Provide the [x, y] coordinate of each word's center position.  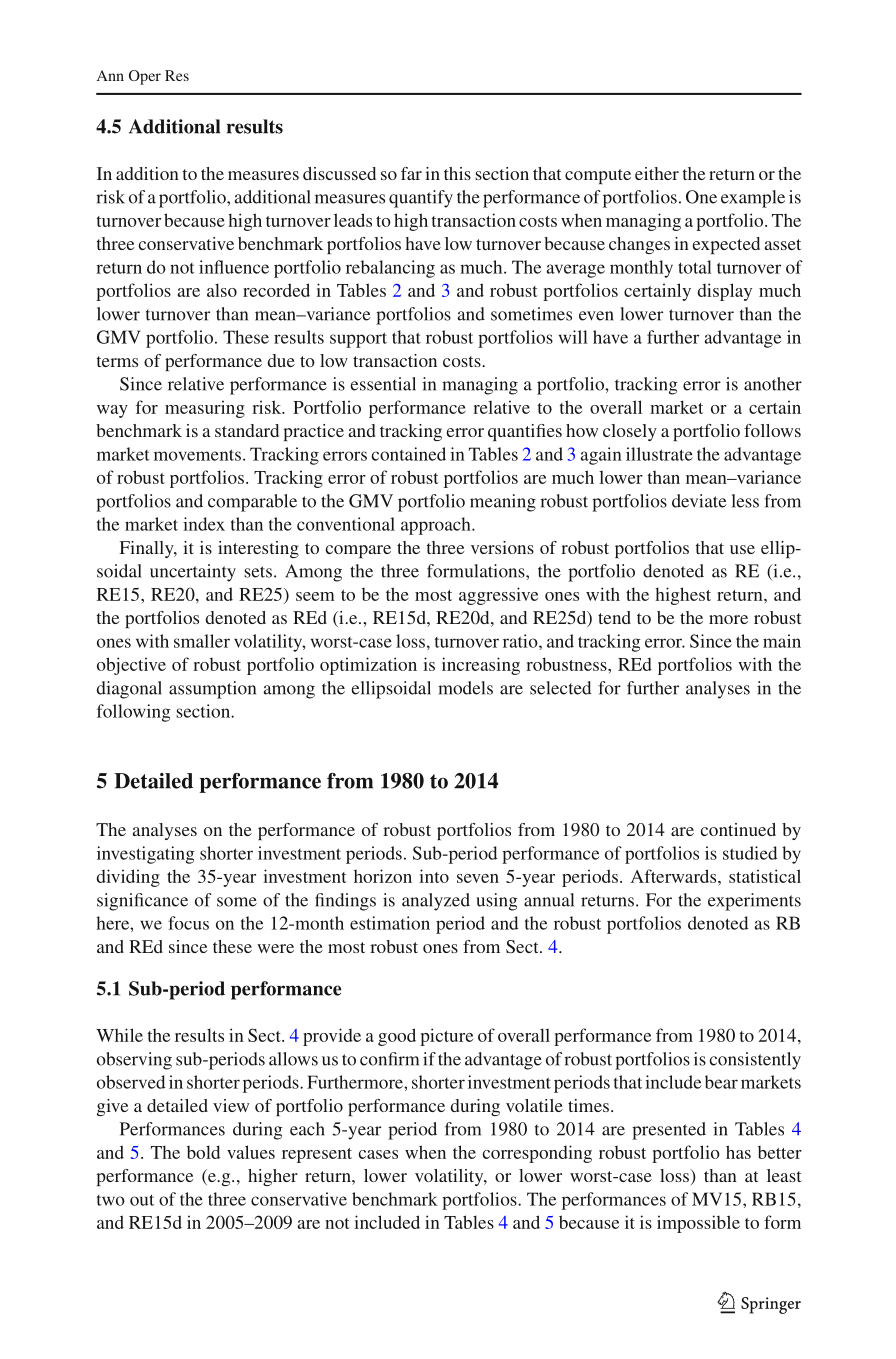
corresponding [537, 1154]
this [457, 173]
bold [203, 1152]
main [782, 641]
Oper [145, 77]
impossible [698, 1224]
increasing [481, 666]
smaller [202, 641]
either [657, 173]
